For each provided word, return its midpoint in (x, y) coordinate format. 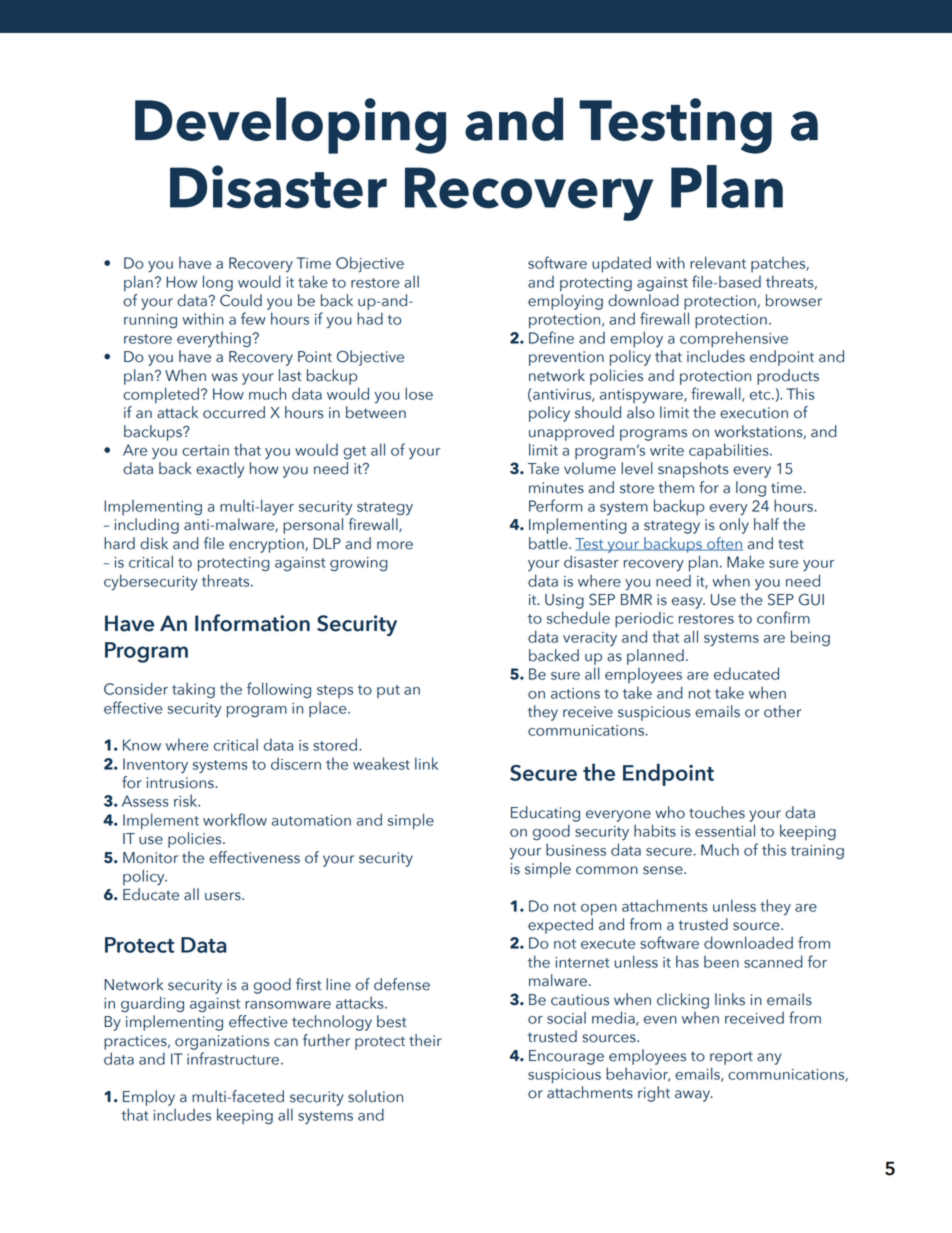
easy (688, 603)
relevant (718, 262)
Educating (545, 814)
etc (761, 395)
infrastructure (233, 1058)
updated (621, 264)
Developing (290, 125)
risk (187, 800)
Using (564, 601)
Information (252, 623)
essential (725, 830)
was (224, 377)
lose (419, 393)
